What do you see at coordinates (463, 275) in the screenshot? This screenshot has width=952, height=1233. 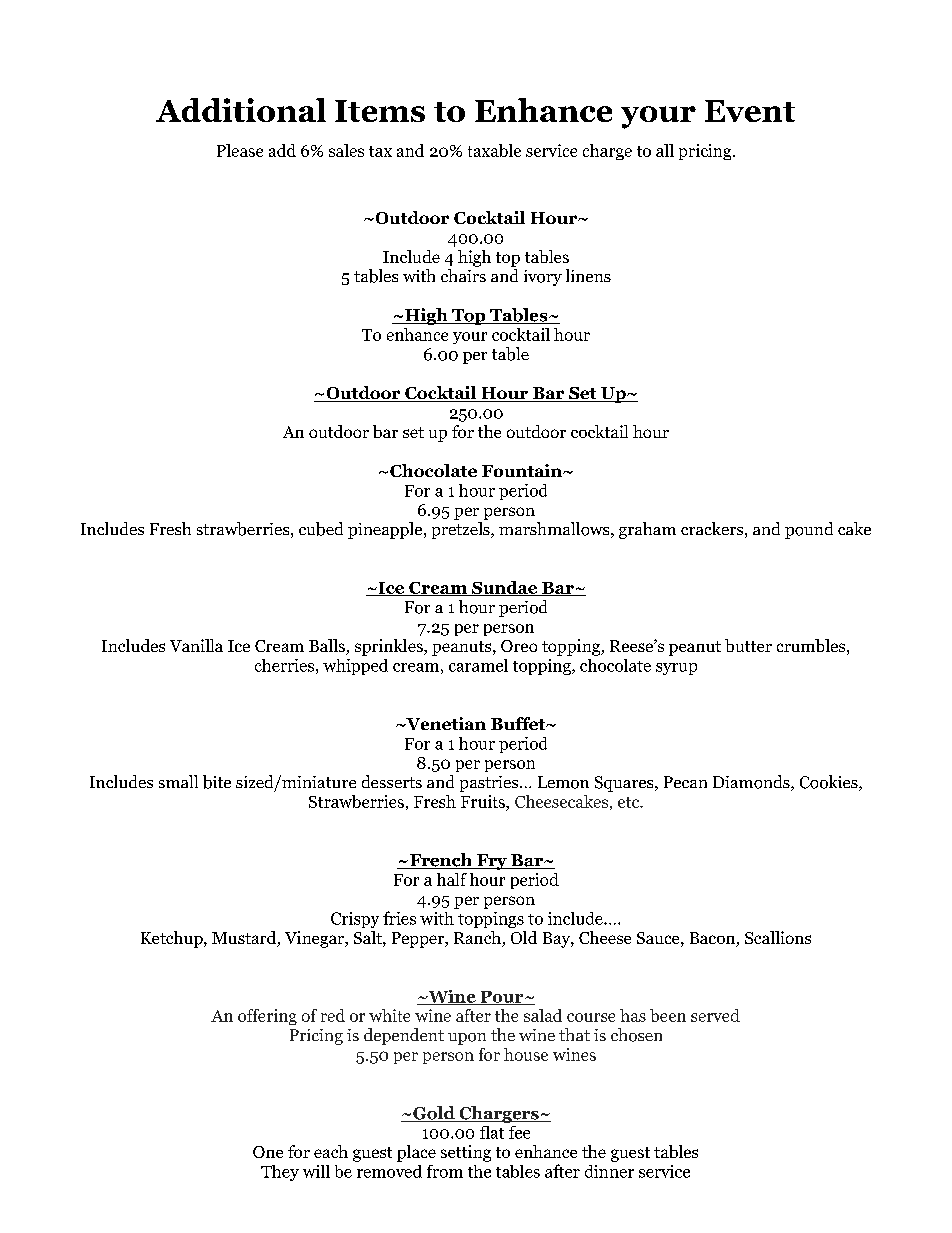 I see `chairs` at bounding box center [463, 275].
